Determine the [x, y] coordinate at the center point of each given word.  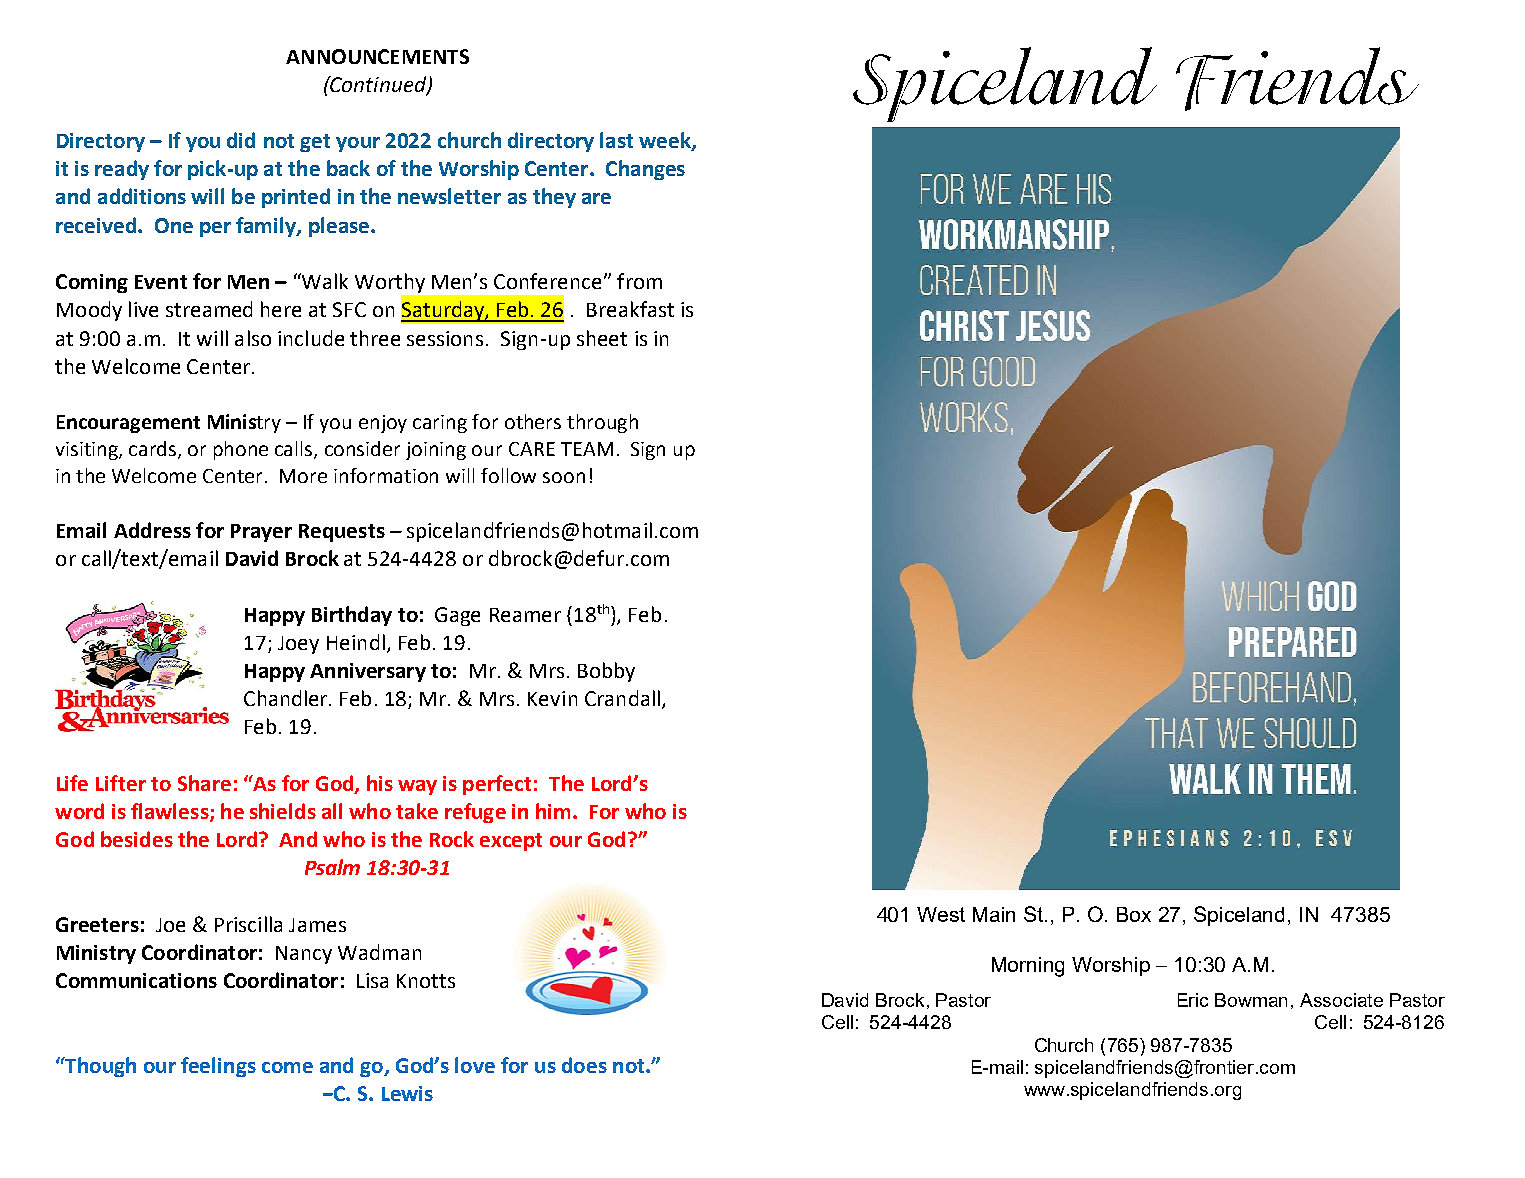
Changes [645, 170]
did [241, 140]
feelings [218, 1067]
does [584, 1065]
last [616, 140]
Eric [1193, 1000]
